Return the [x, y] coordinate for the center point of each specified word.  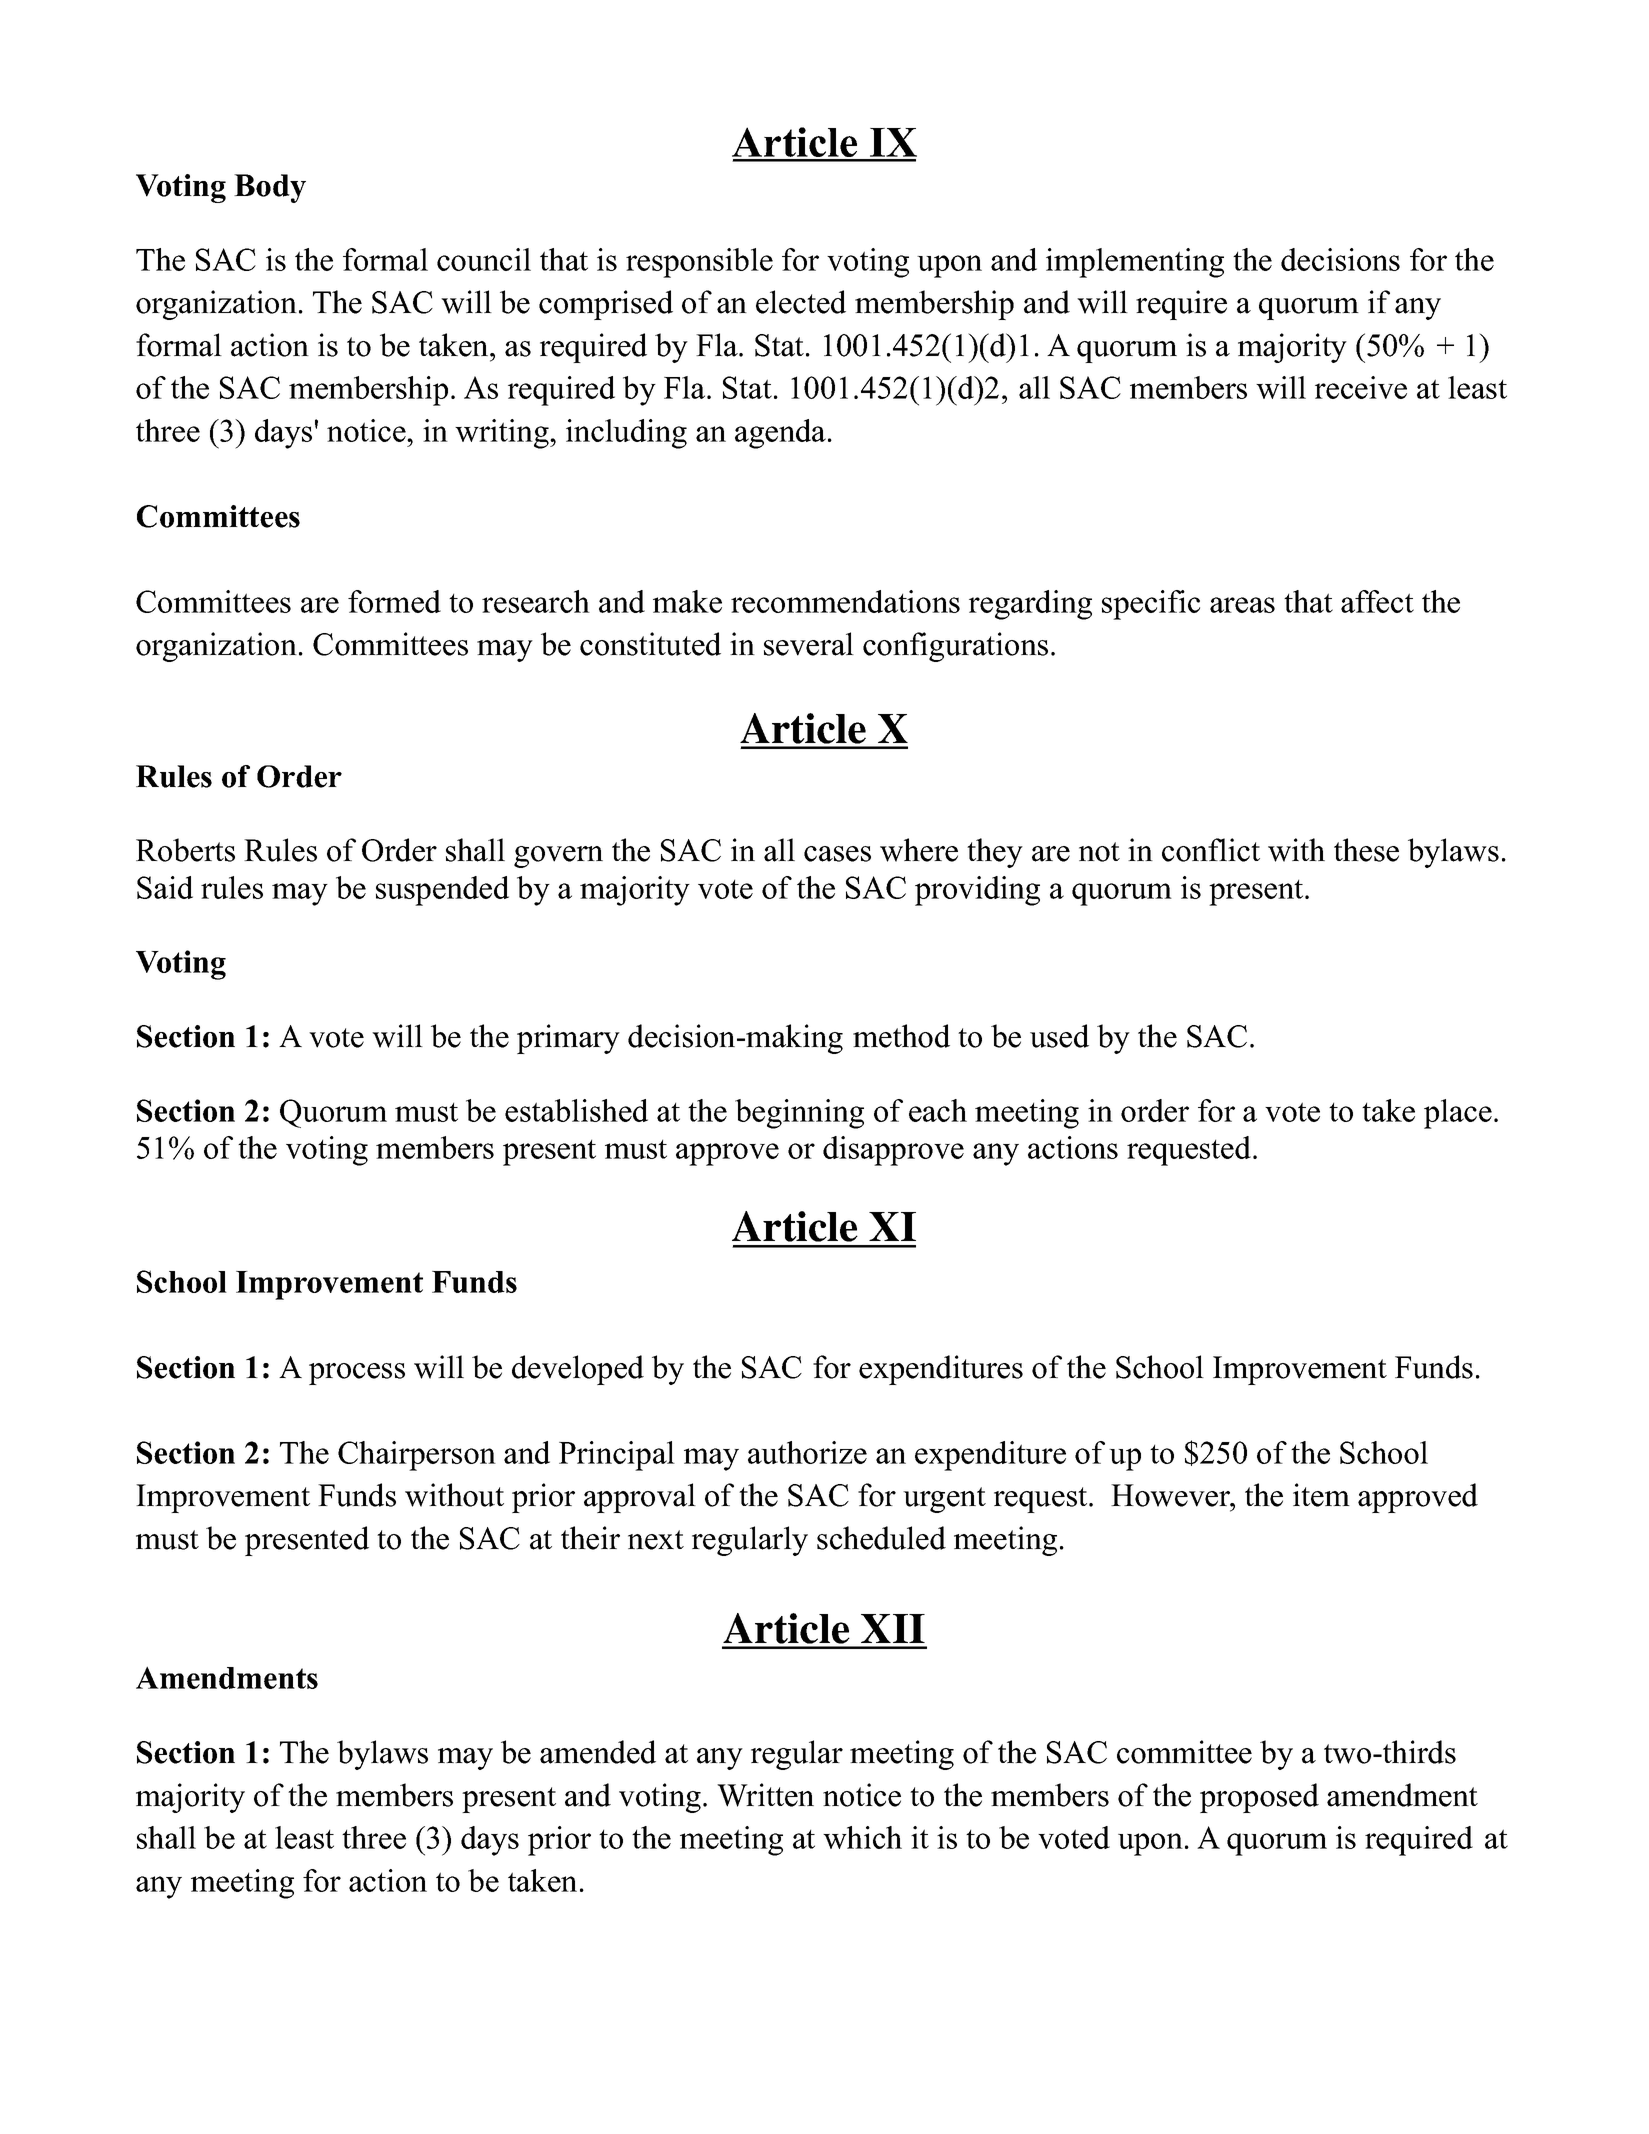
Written [765, 1795]
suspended [442, 891]
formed [394, 601]
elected [801, 302]
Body [270, 188]
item [1321, 1495]
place [1458, 1114]
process [357, 1374]
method [901, 1036]
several [809, 644]
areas [1242, 605]
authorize [807, 1452]
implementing [1135, 263]
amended [598, 1752]
